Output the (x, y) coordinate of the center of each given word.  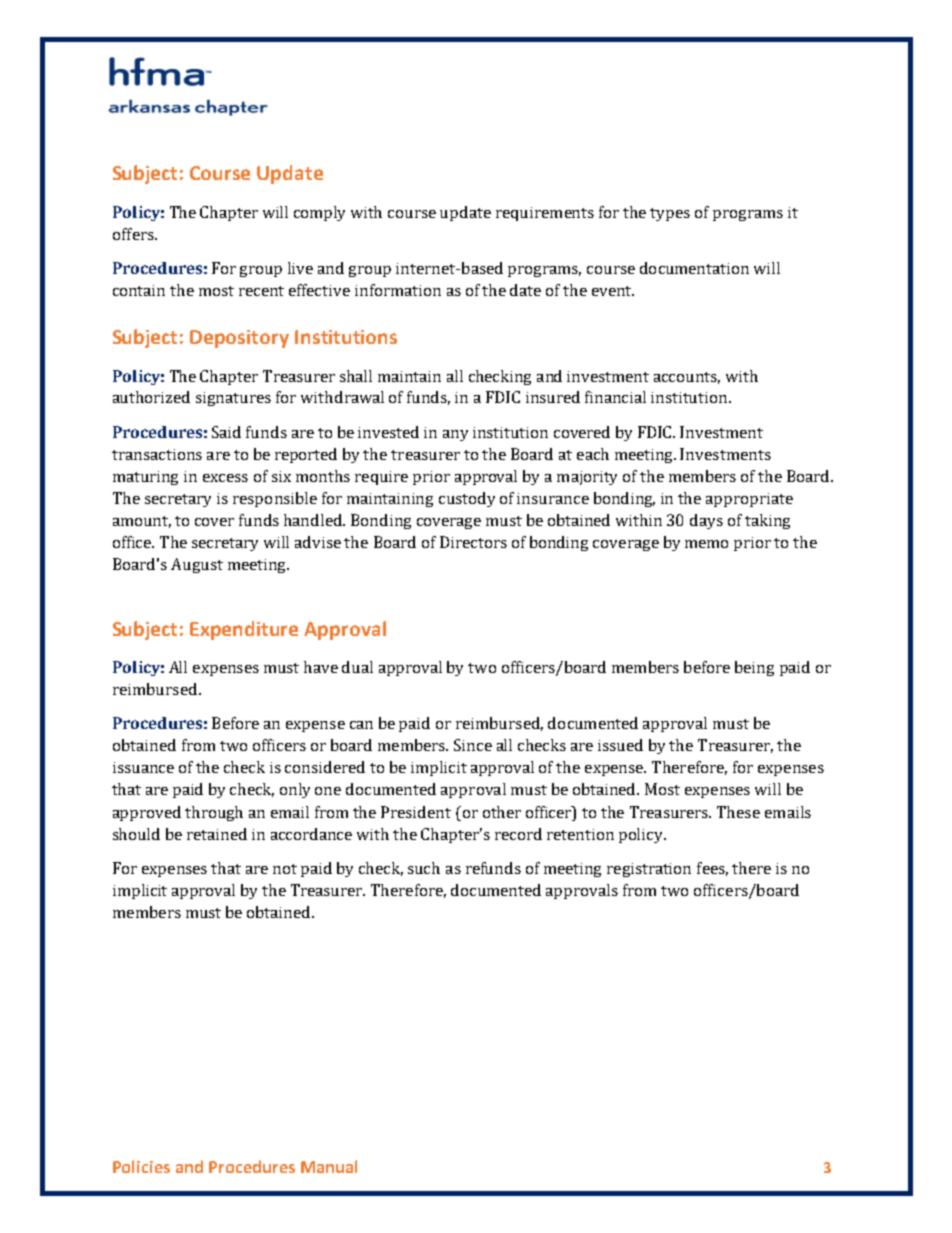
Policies (141, 1166)
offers (134, 234)
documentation (694, 268)
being (754, 668)
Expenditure (244, 630)
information (398, 290)
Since (473, 745)
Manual (329, 1166)
